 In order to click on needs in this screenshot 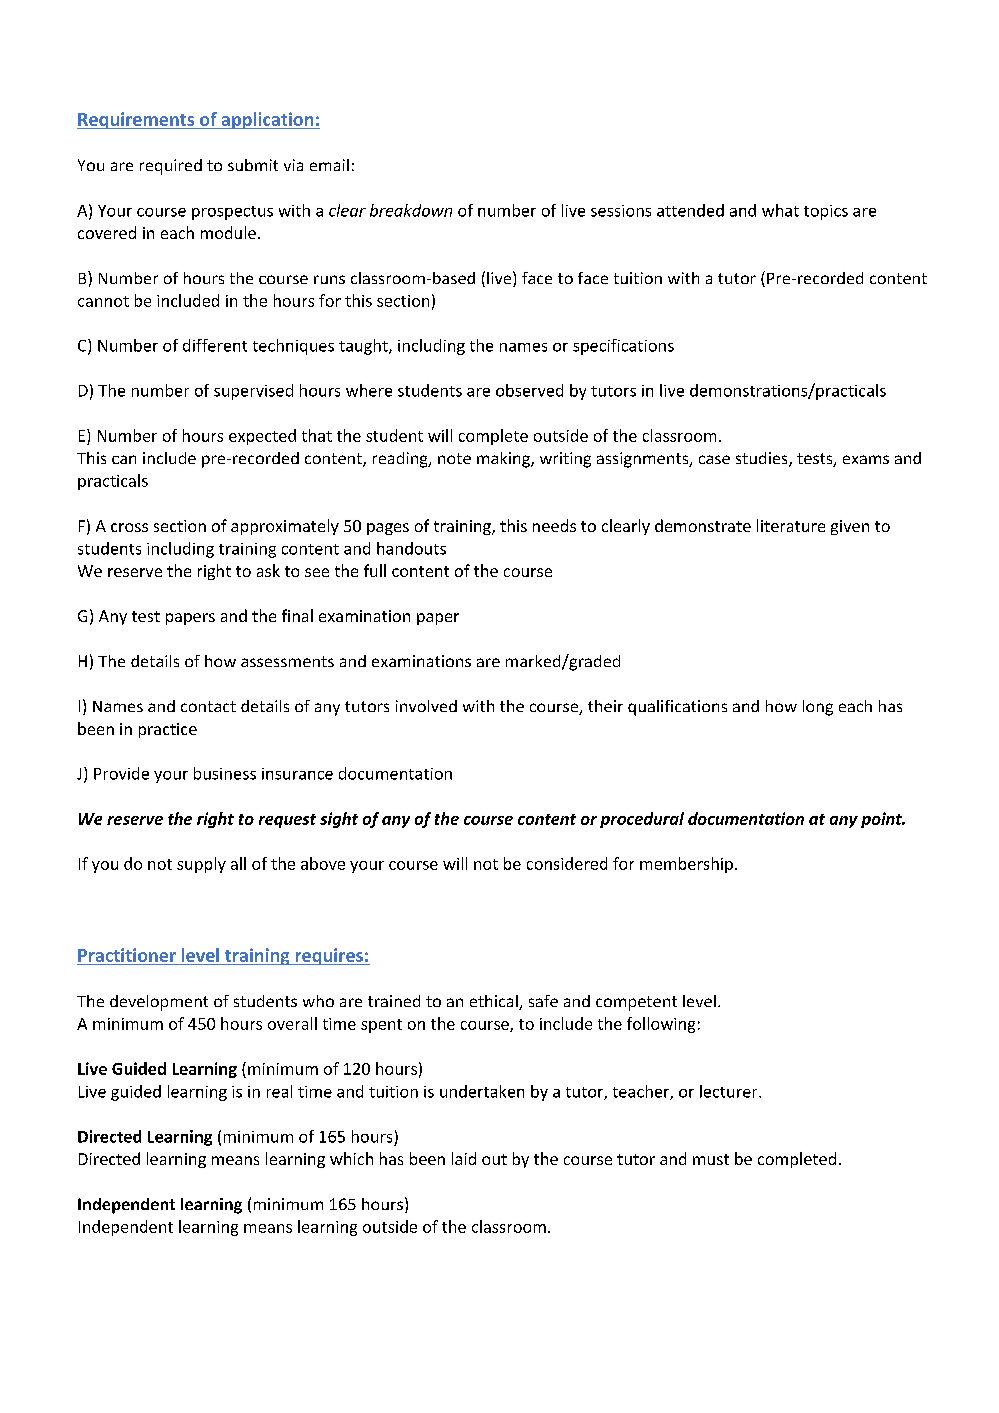, I will do `click(554, 525)`.
